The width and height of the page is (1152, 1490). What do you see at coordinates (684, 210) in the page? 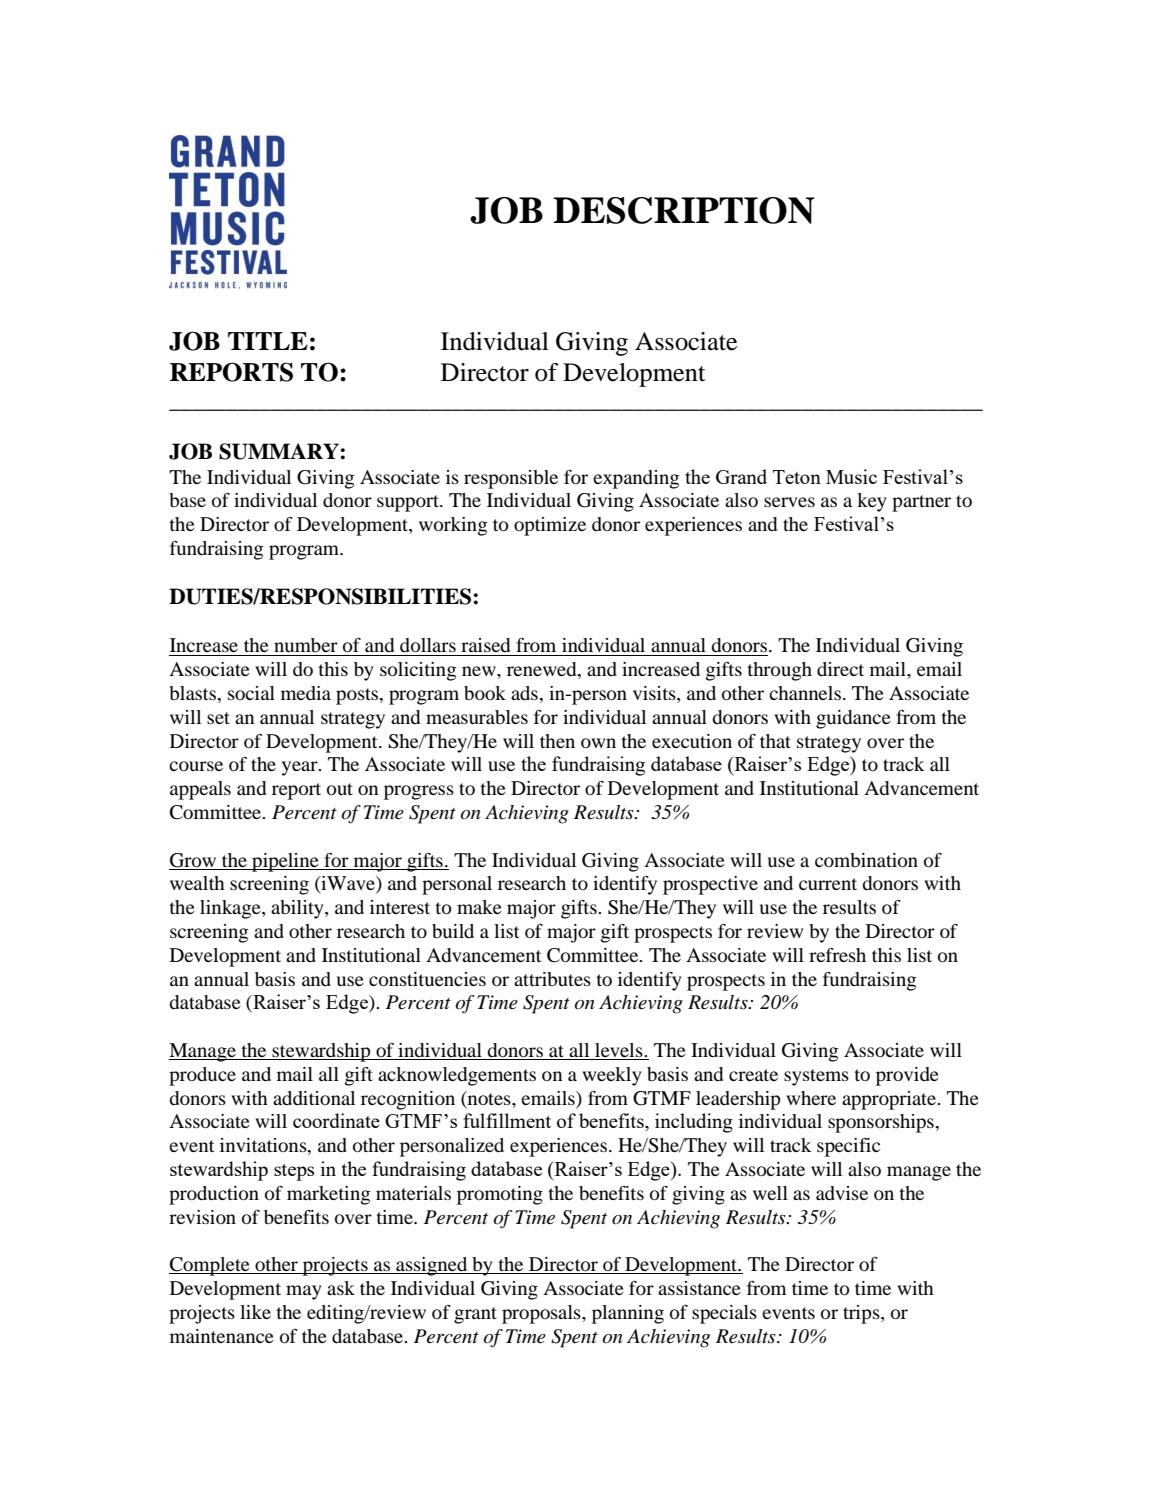
I see `DESCRIPTION` at bounding box center [684, 210].
